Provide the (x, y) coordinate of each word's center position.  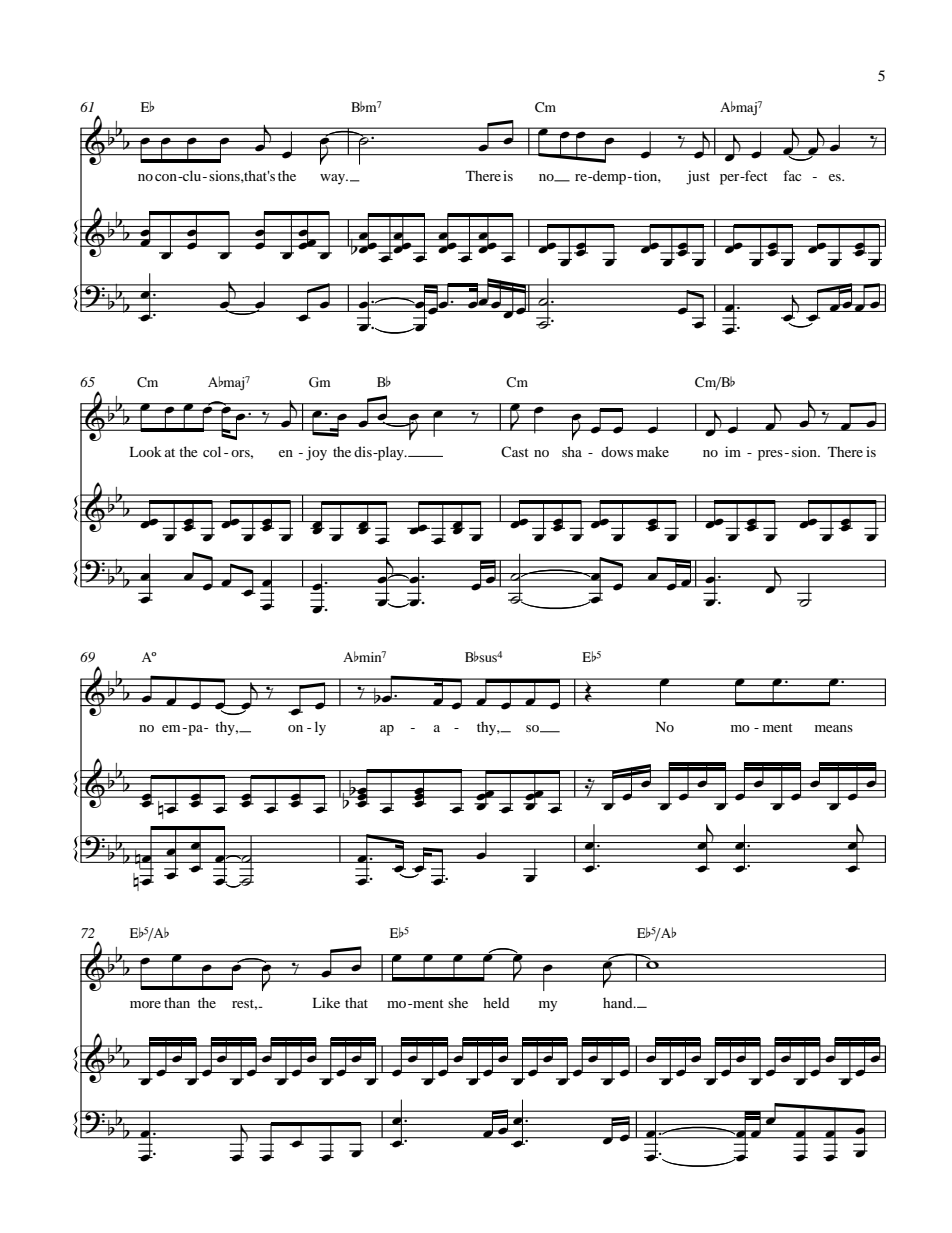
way (334, 179)
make (653, 451)
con (167, 177)
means (834, 728)
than (177, 1002)
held (496, 1002)
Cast (515, 451)
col (212, 451)
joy (316, 453)
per (731, 179)
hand (619, 1002)
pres (770, 455)
